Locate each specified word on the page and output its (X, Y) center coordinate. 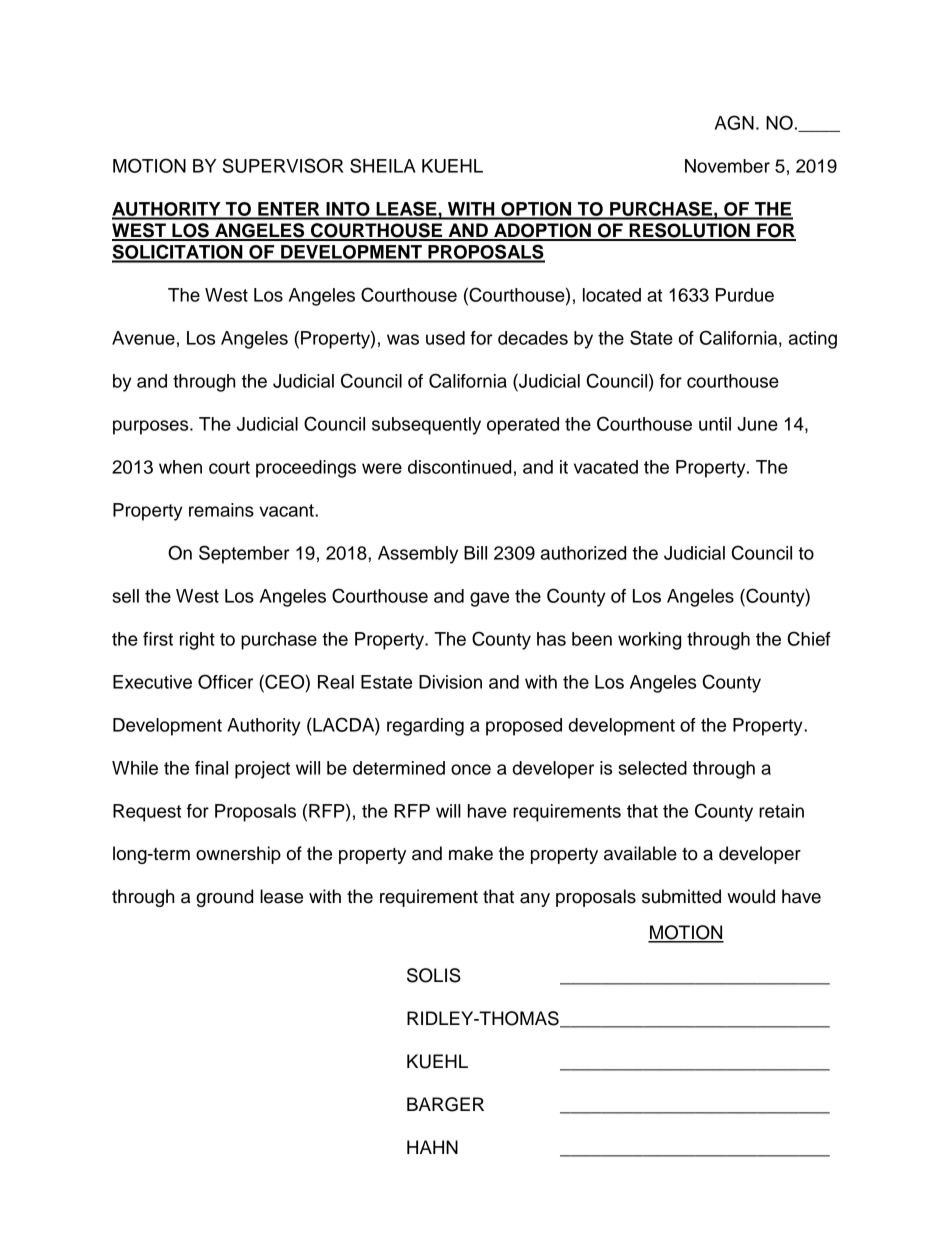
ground (224, 898)
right (197, 641)
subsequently (426, 426)
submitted (681, 896)
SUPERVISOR (283, 165)
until (715, 424)
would (751, 896)
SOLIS (434, 975)
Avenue (143, 338)
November (727, 166)
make (471, 853)
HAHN (432, 1147)
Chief (809, 638)
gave (489, 599)
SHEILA (383, 165)
